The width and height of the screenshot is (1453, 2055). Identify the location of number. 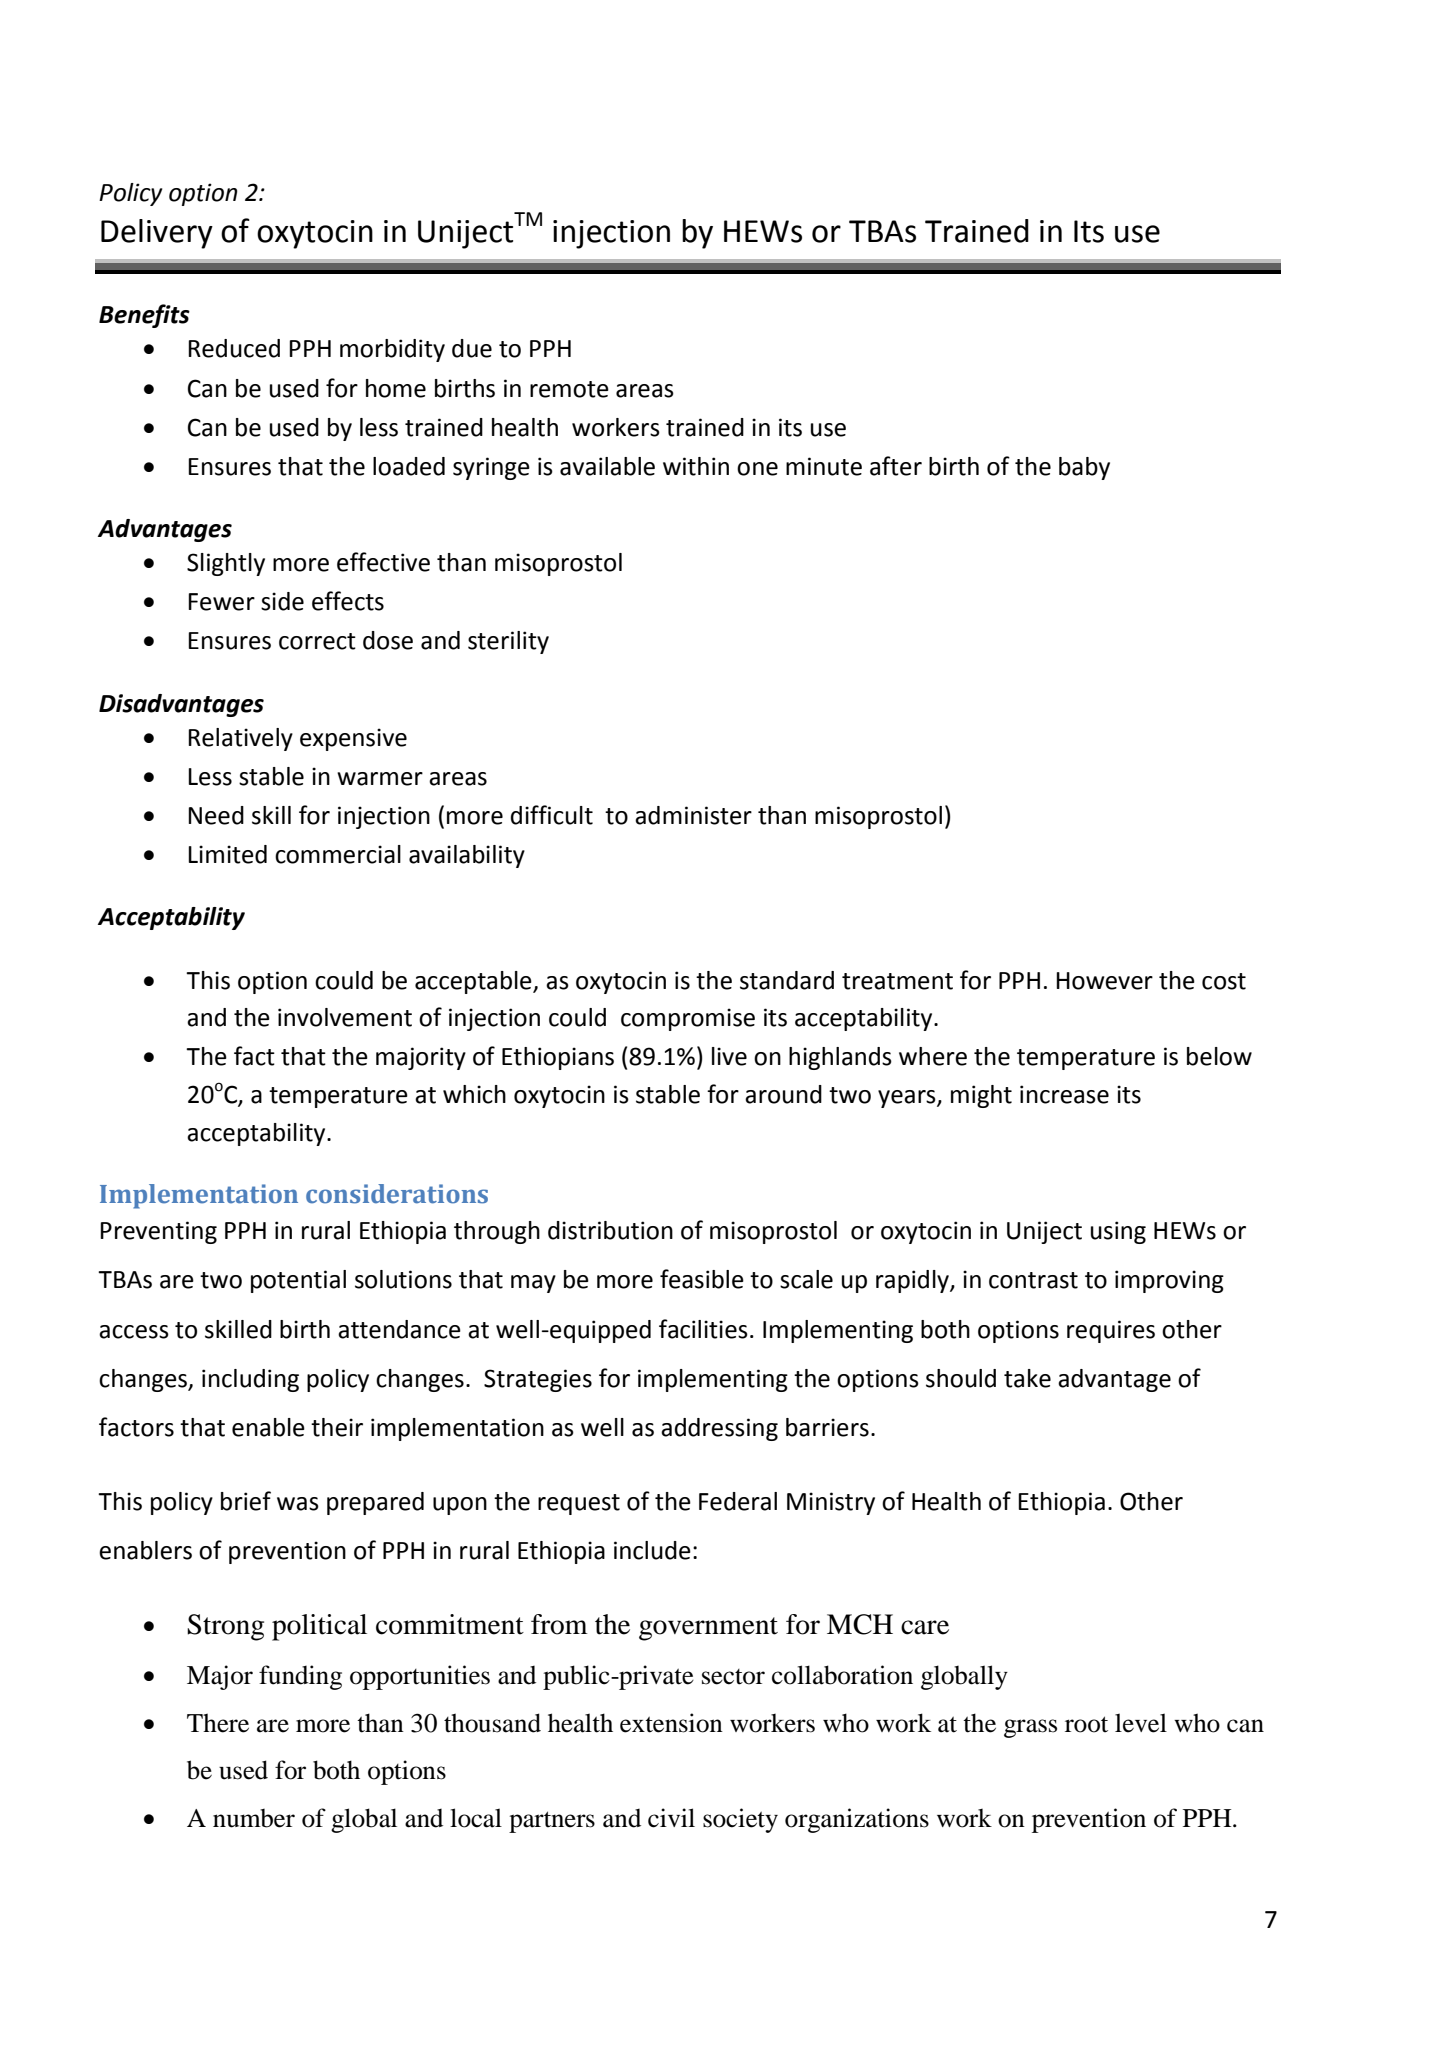
(254, 1818).
